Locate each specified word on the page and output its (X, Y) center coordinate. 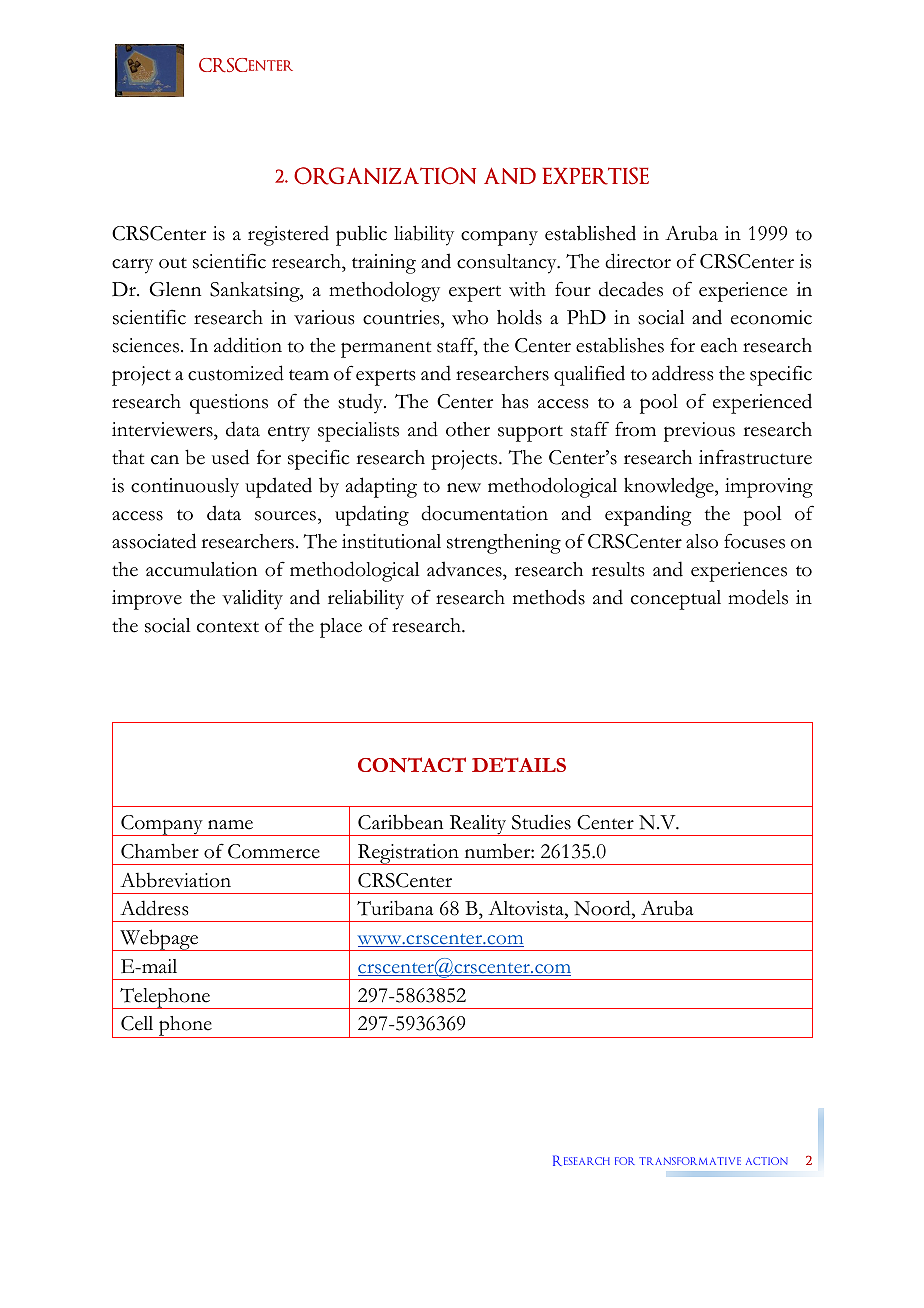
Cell (137, 1023)
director (638, 261)
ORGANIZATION (385, 176)
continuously (185, 488)
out (173, 263)
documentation (484, 513)
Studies (541, 822)
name (230, 825)
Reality (478, 825)
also (702, 541)
